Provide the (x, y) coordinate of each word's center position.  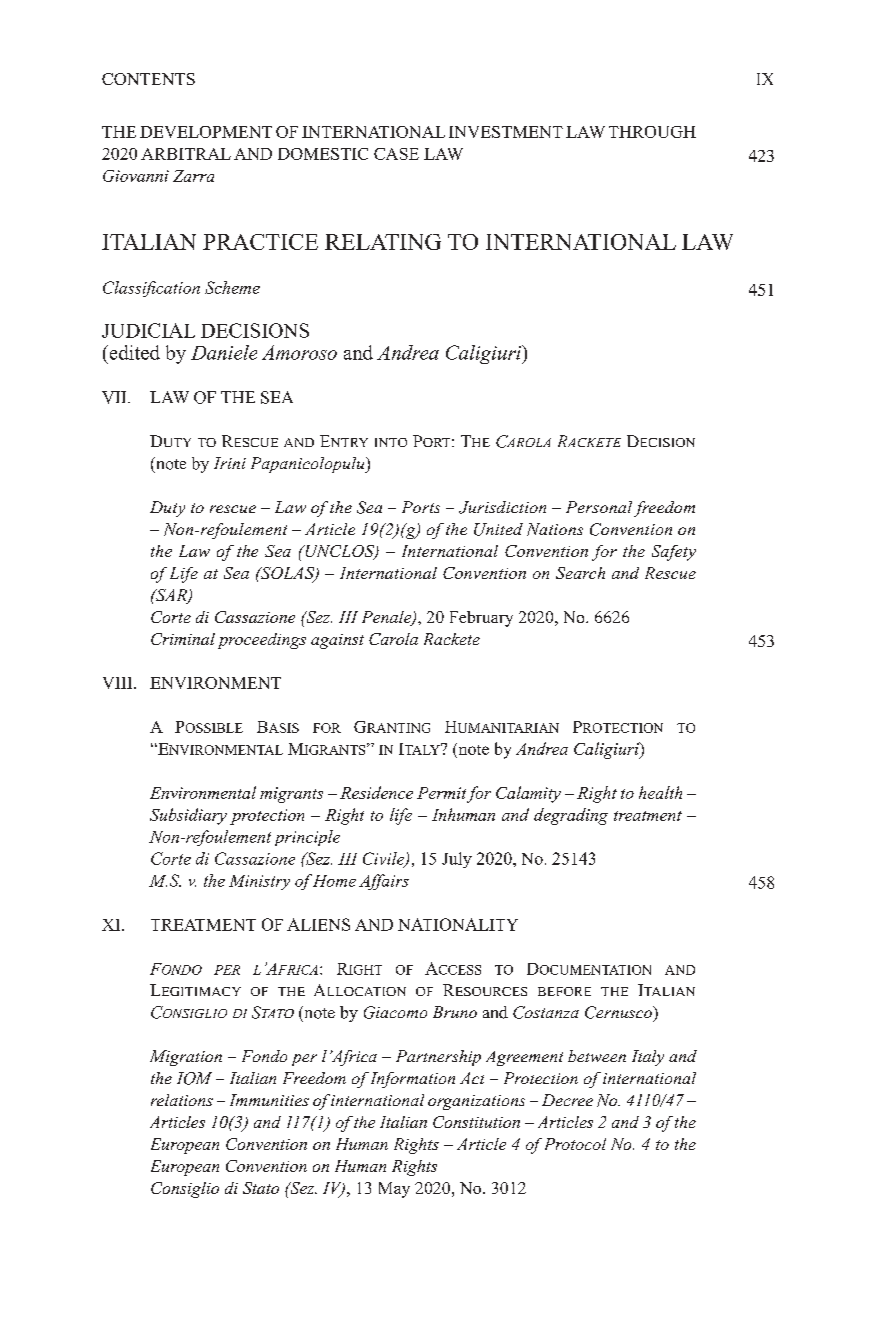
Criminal (183, 639)
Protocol (575, 1144)
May (394, 1190)
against (337, 641)
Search (580, 573)
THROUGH (652, 132)
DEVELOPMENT (206, 132)
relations (182, 1100)
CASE (396, 154)
